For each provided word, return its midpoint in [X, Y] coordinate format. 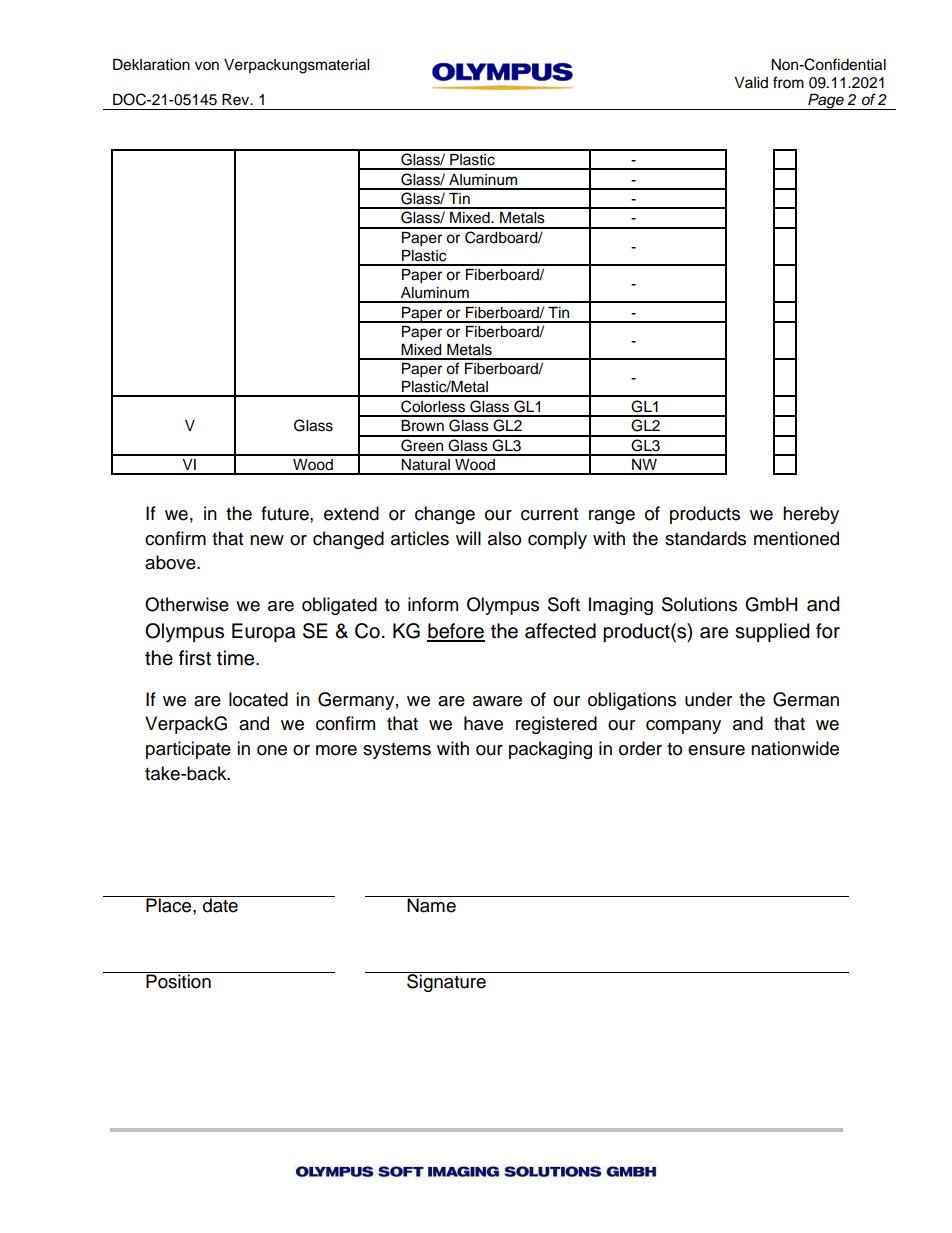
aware [497, 701]
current [549, 514]
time [237, 658]
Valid [751, 82]
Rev [237, 100]
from [788, 82]
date [220, 904]
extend [351, 513]
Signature [446, 982]
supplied [772, 632]
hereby [811, 515]
